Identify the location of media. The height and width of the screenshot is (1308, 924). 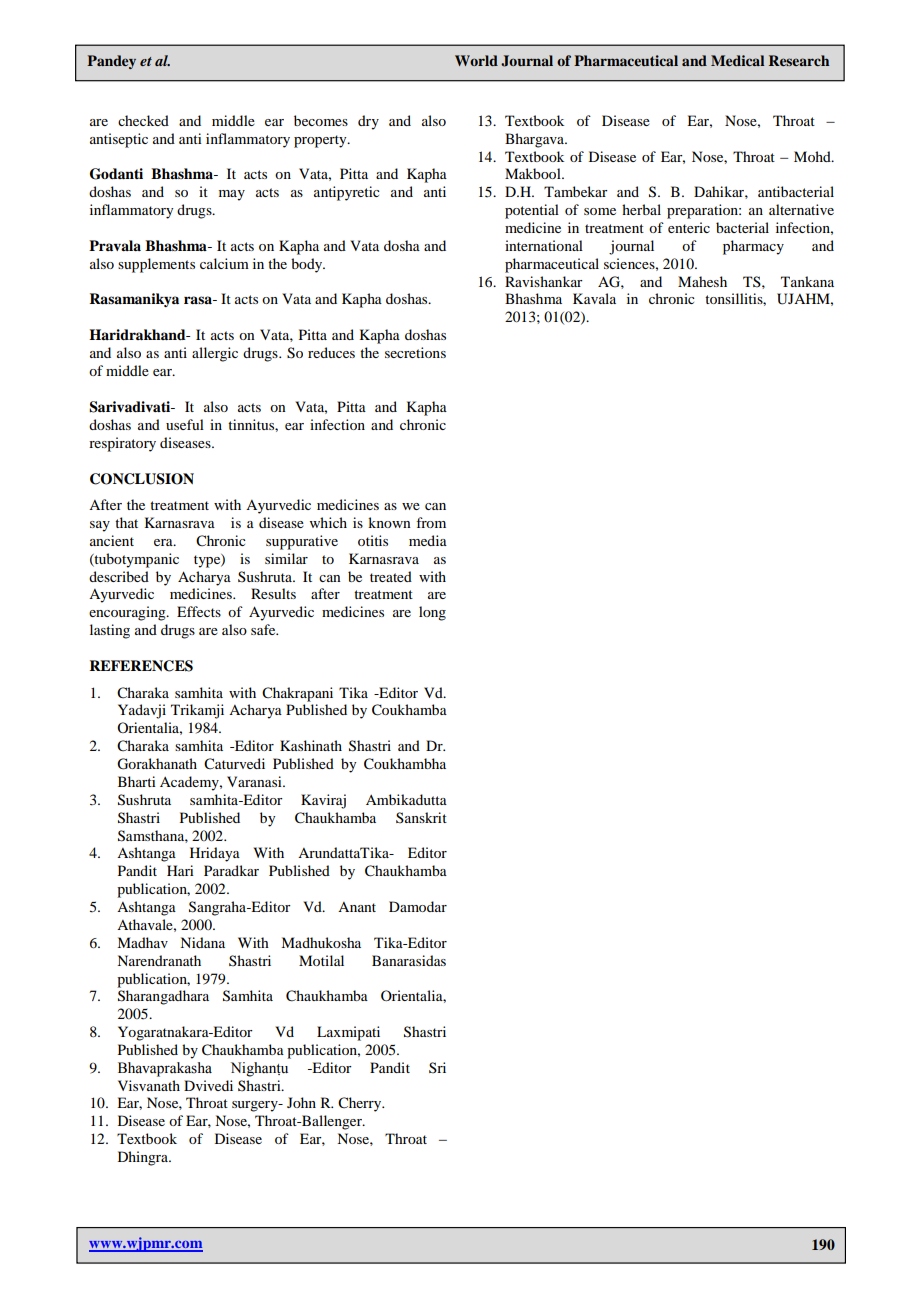
(428, 540).
